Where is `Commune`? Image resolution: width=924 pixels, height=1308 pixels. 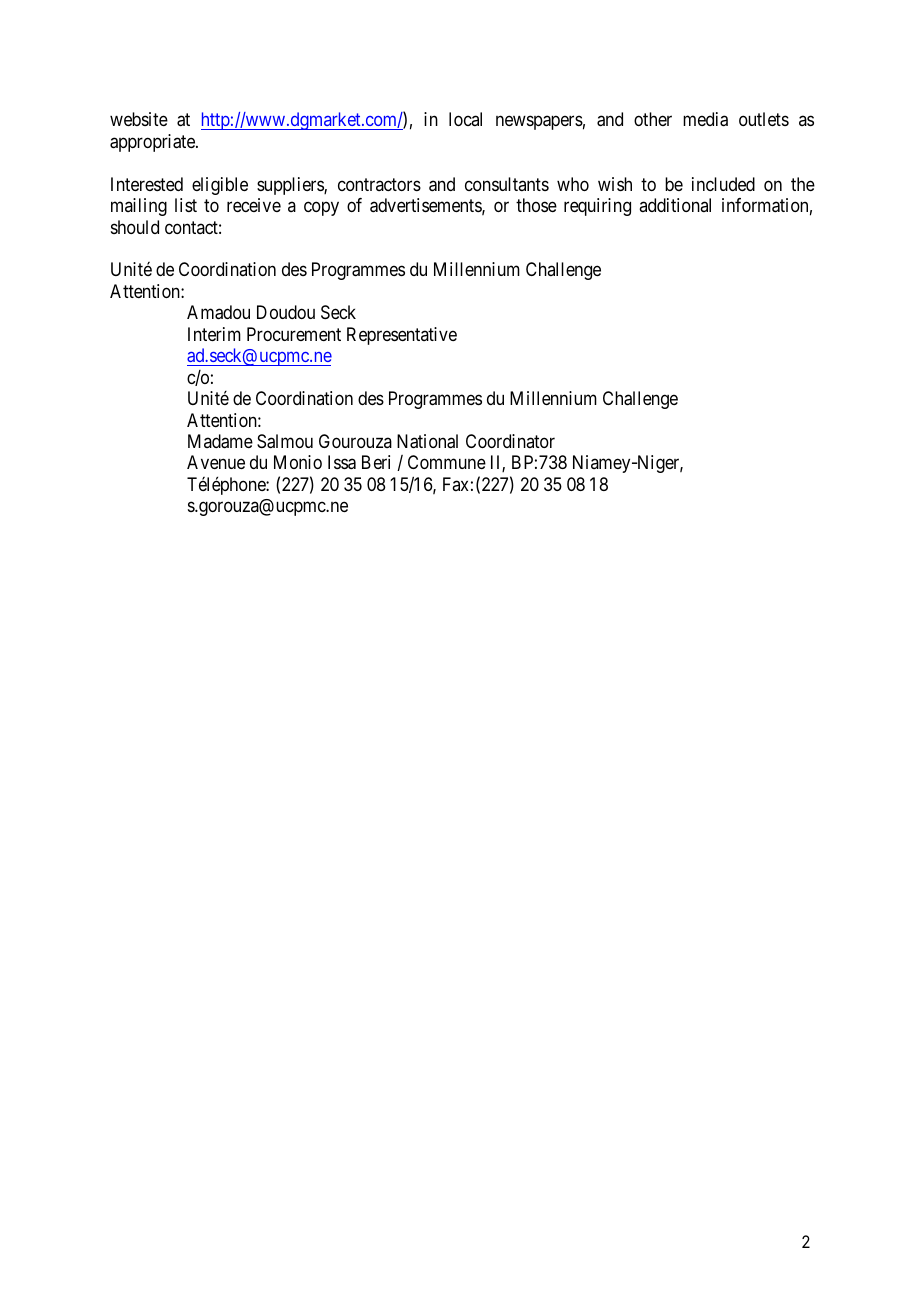 Commune is located at coordinates (447, 462).
